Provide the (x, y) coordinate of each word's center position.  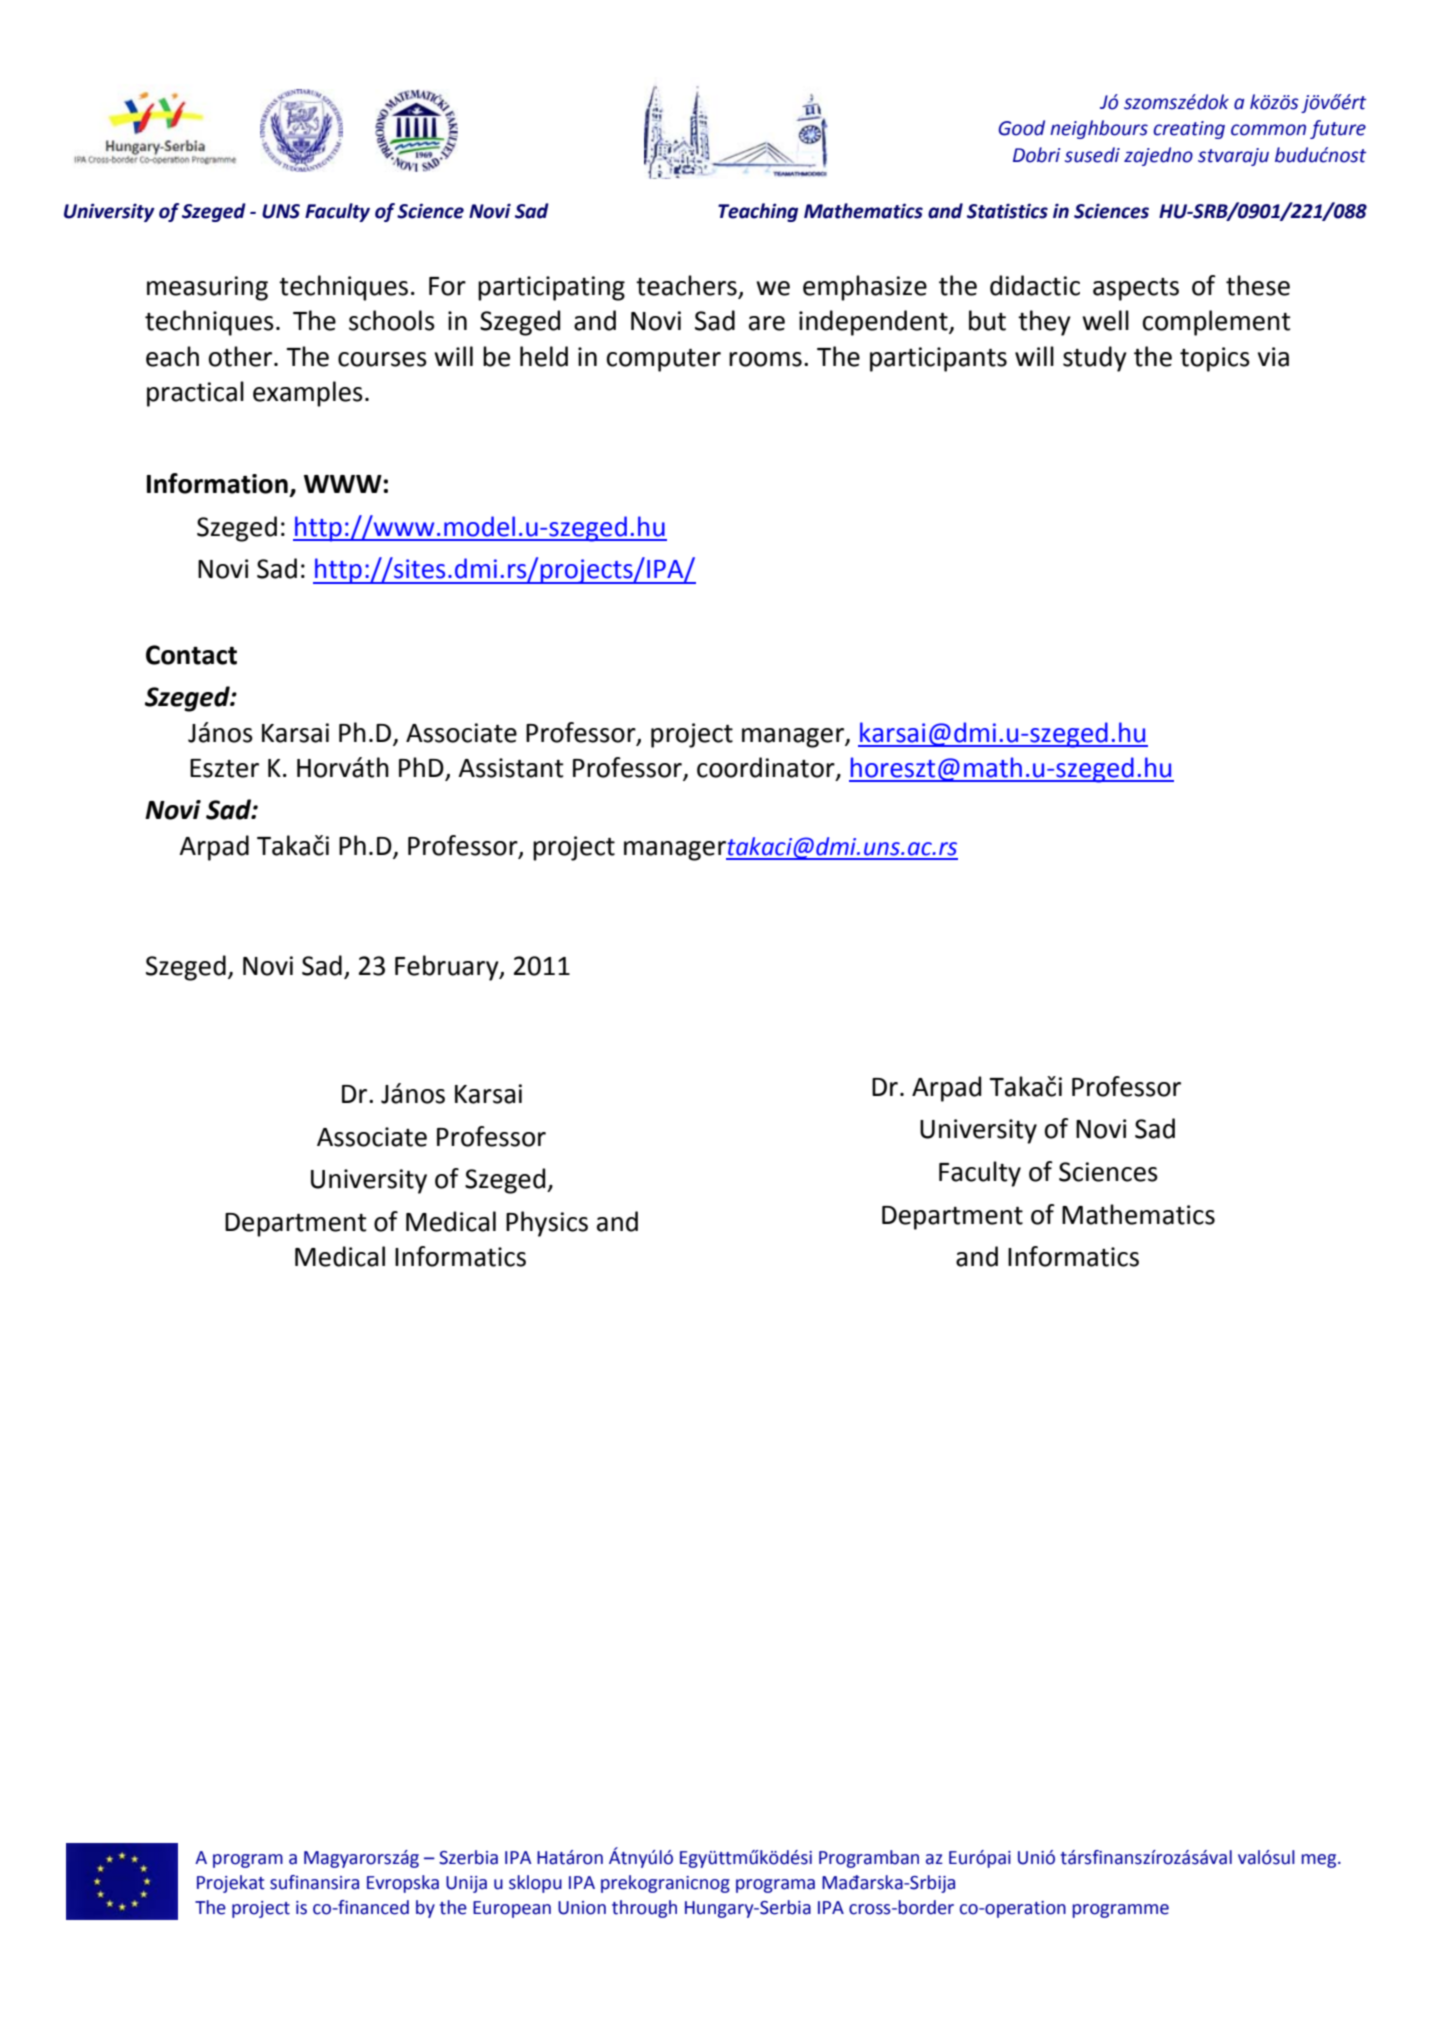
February (448, 968)
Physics (547, 1224)
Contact (191, 655)
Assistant (511, 768)
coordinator (767, 768)
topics (1215, 359)
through (644, 1909)
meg (1320, 1861)
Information (217, 483)
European (512, 1909)
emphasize (865, 288)
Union (582, 1908)
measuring (207, 288)
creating (1189, 130)
